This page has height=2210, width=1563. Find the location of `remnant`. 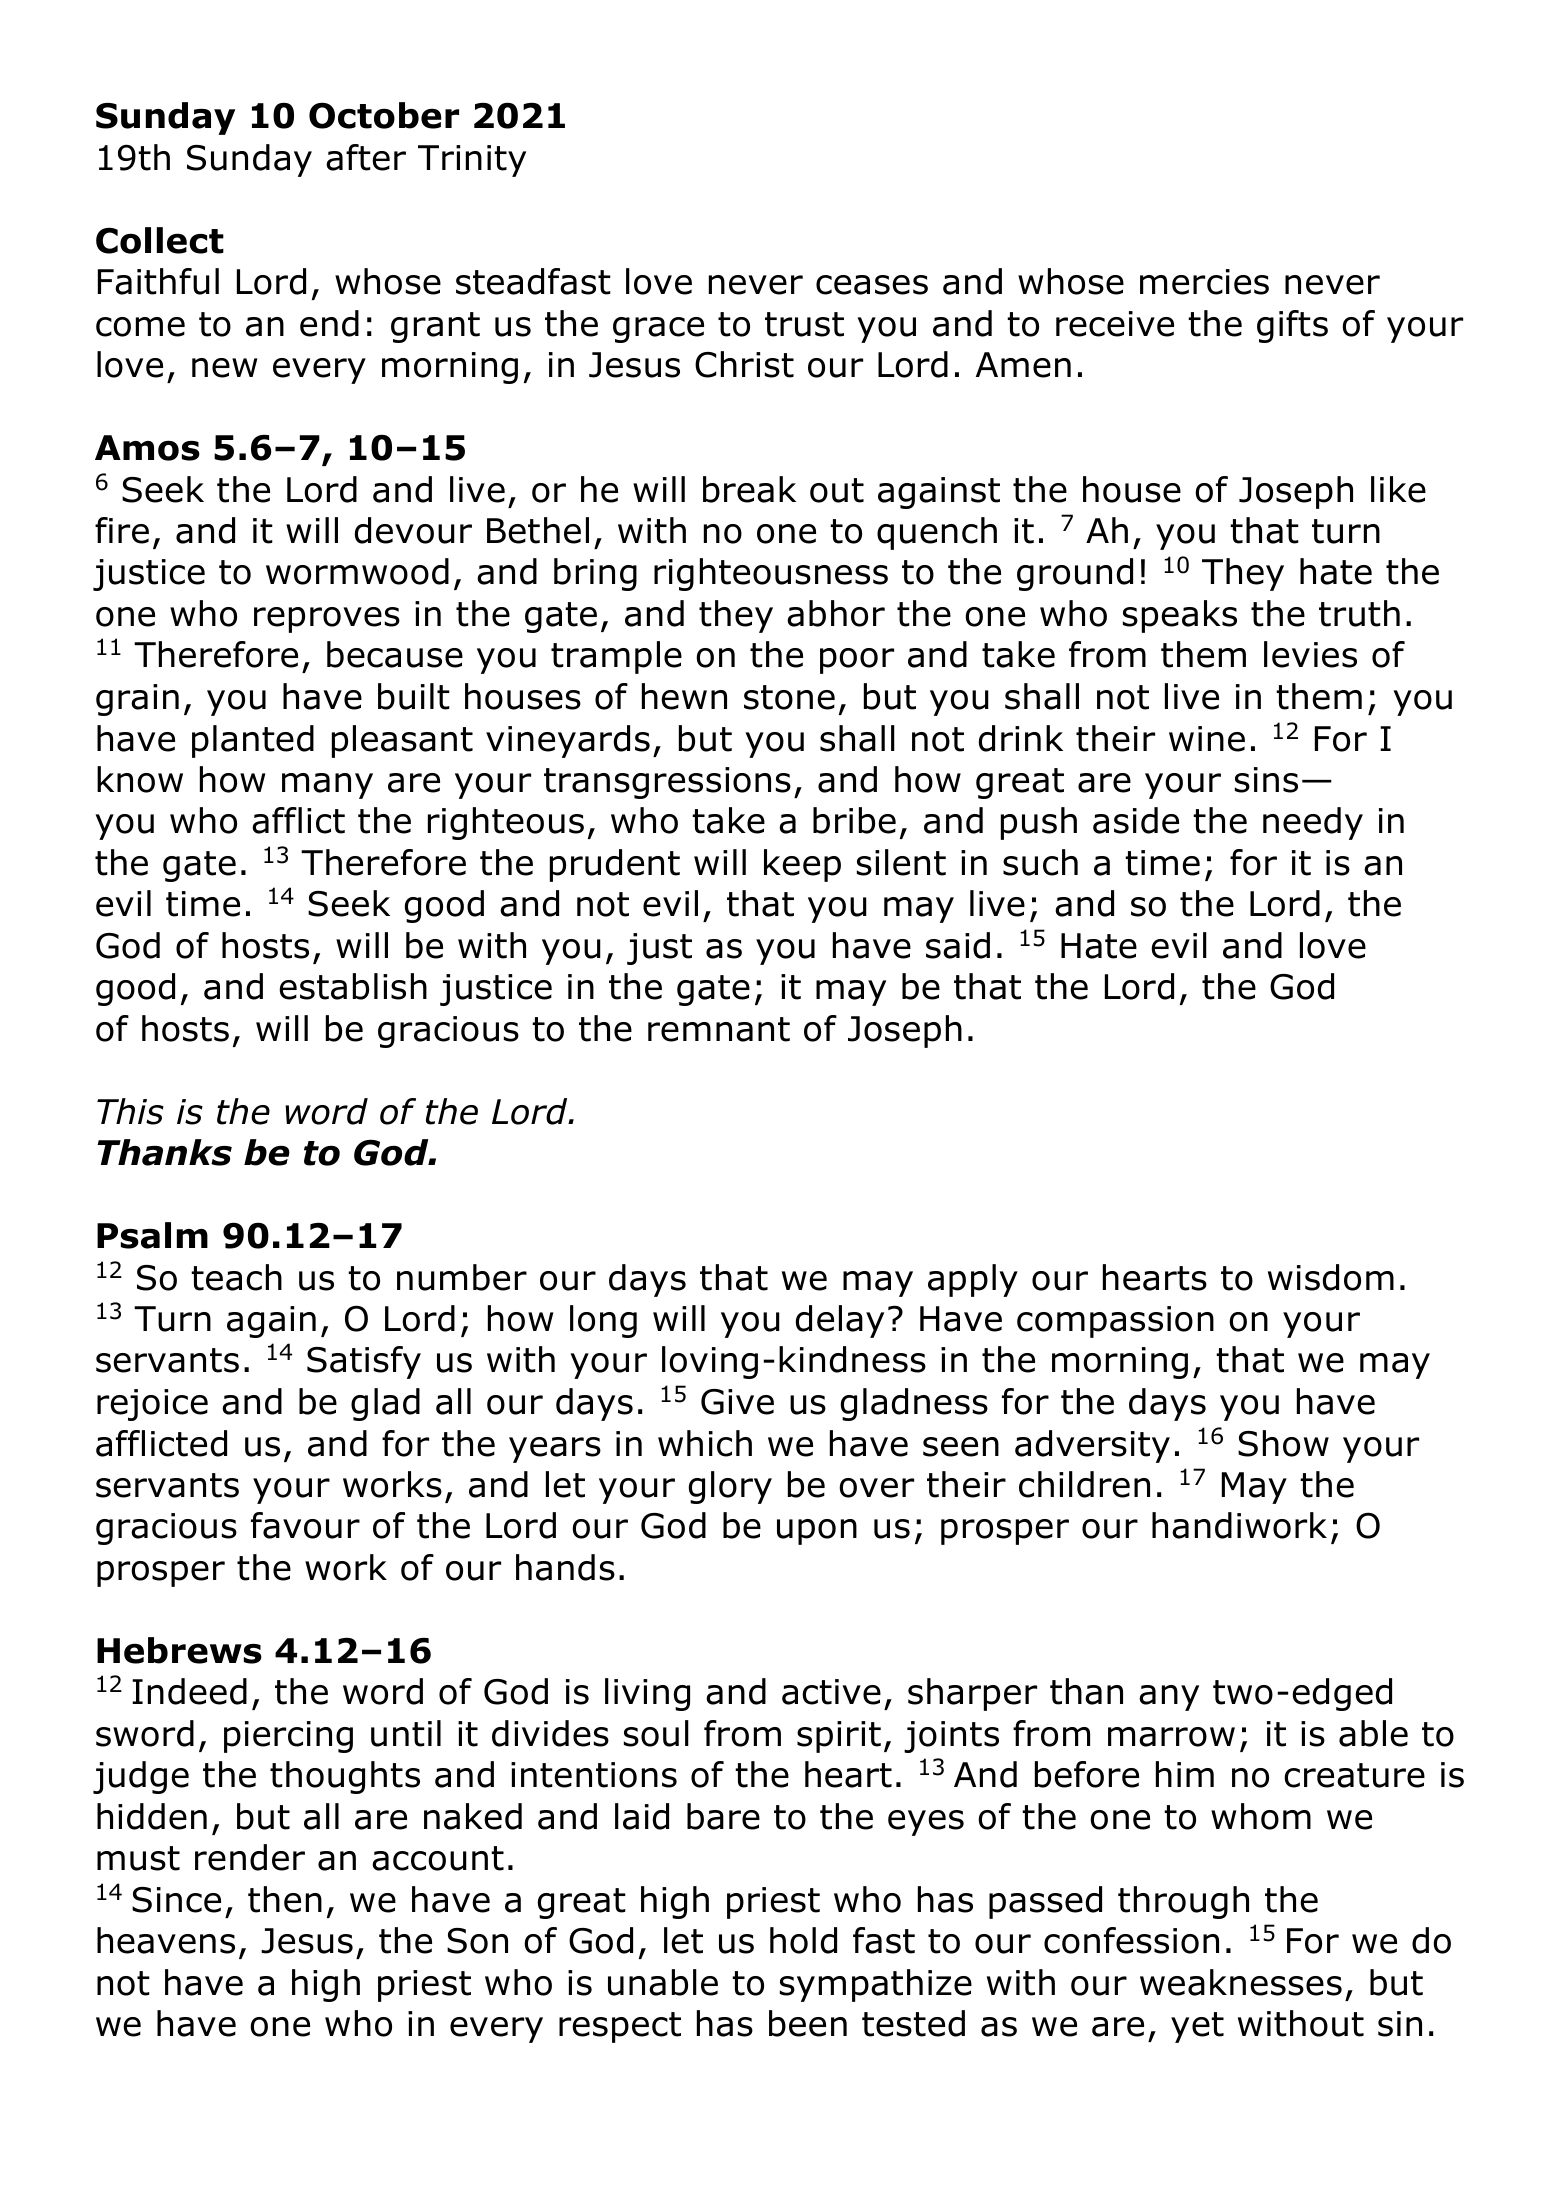

remnant is located at coordinates (719, 1029).
